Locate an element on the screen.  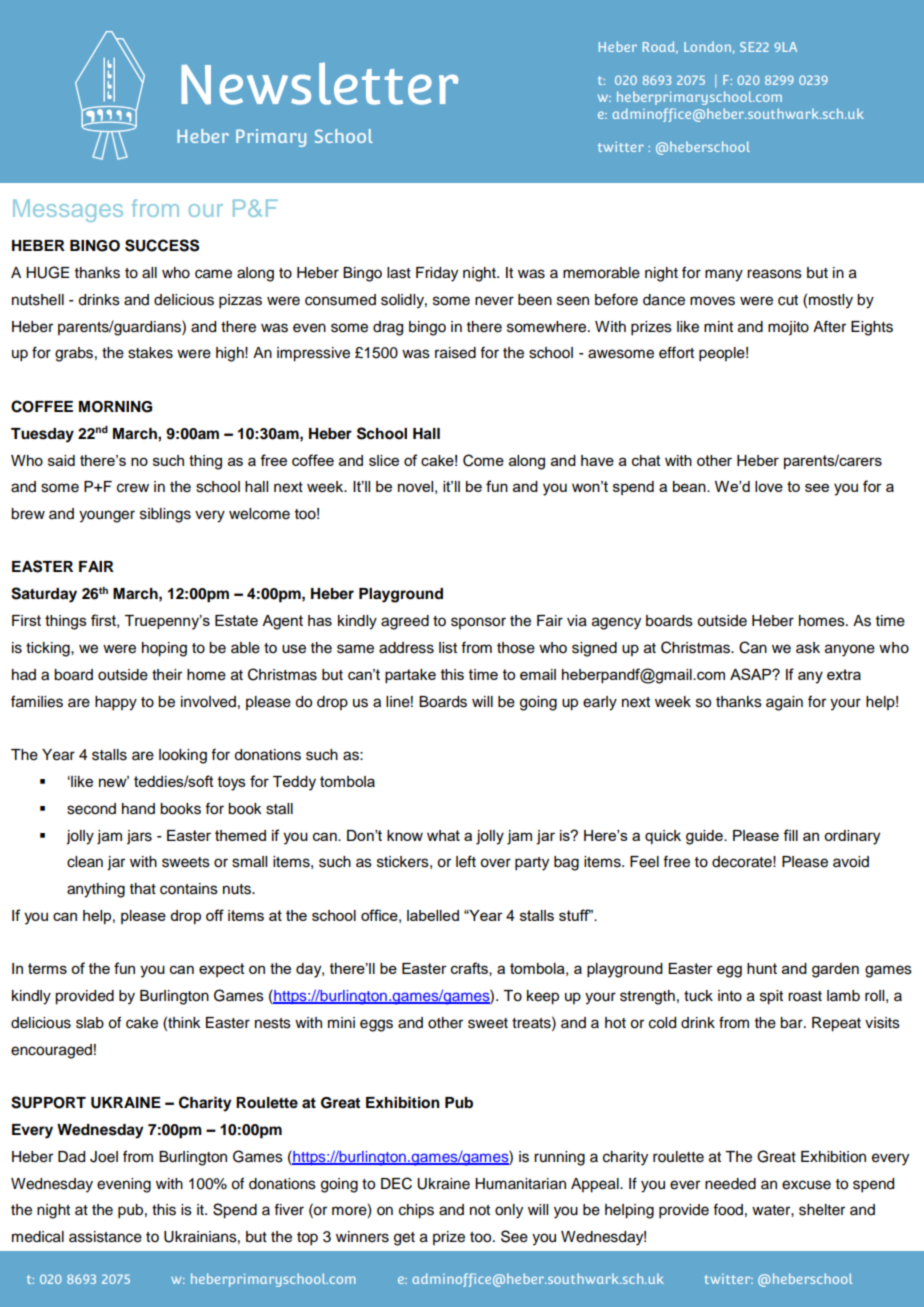
not is located at coordinates (480, 1210).
